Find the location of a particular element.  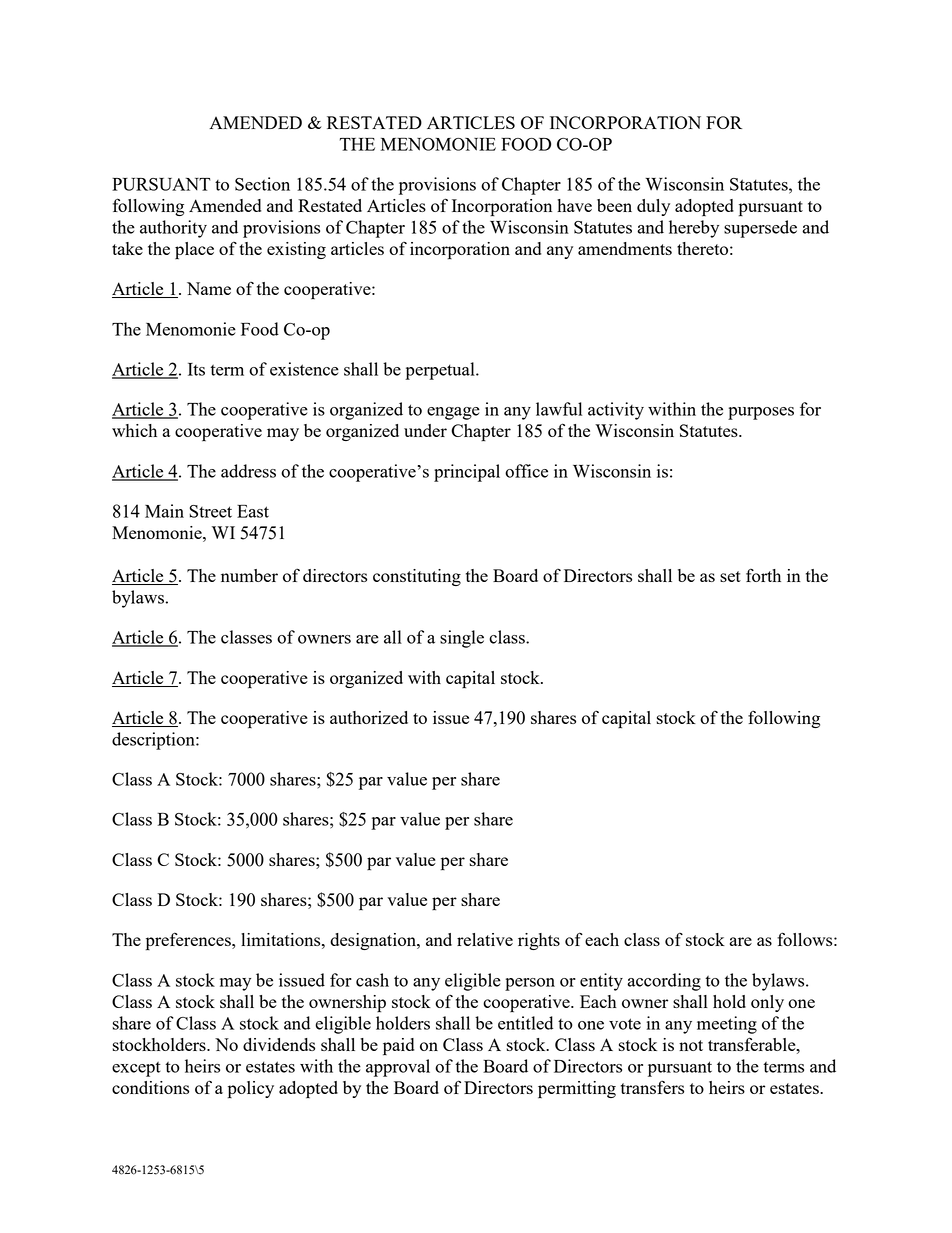

preferences is located at coordinates (189, 941).
